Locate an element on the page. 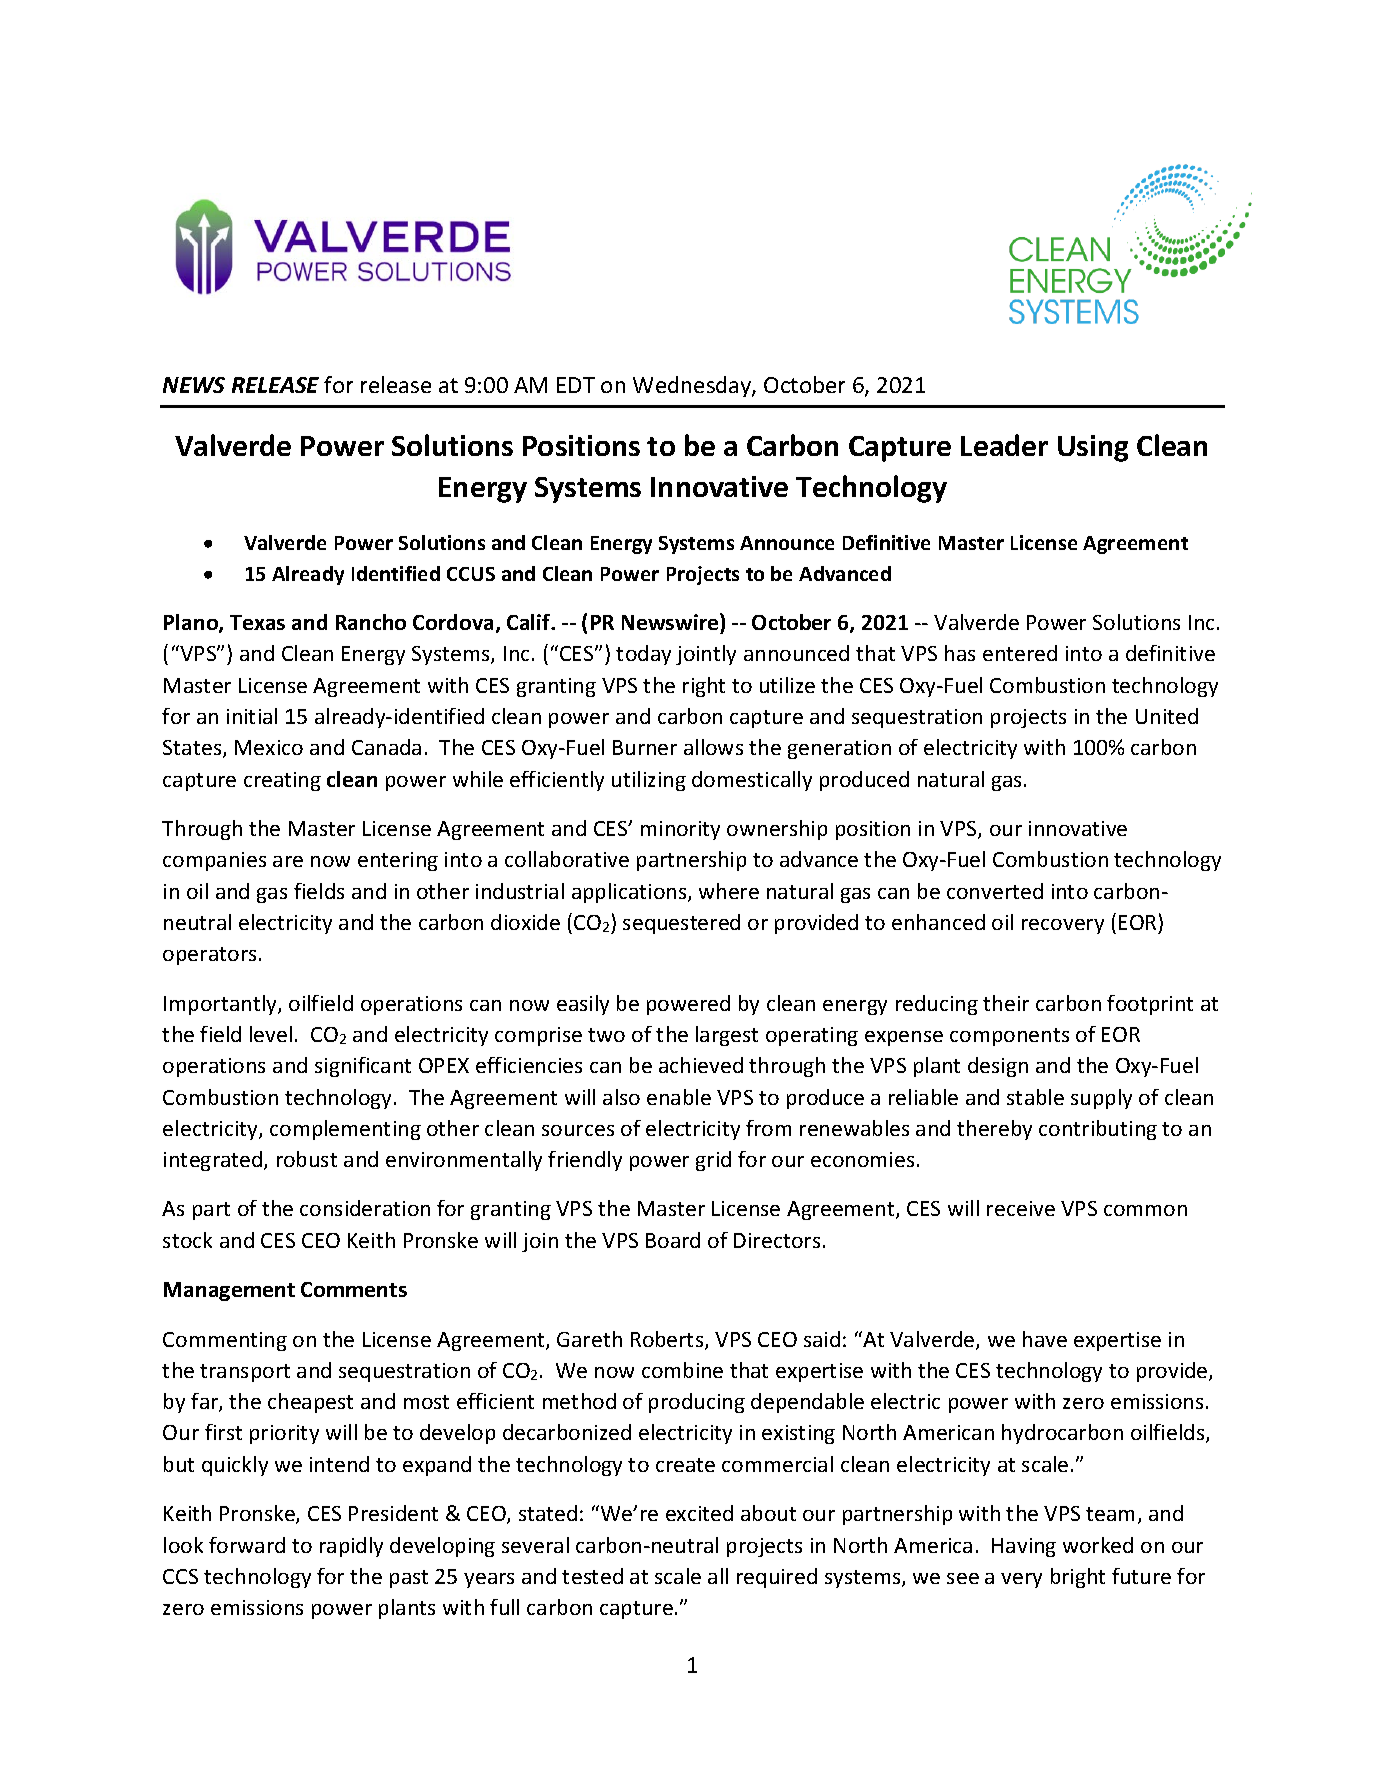  Having is located at coordinates (1024, 1547).
